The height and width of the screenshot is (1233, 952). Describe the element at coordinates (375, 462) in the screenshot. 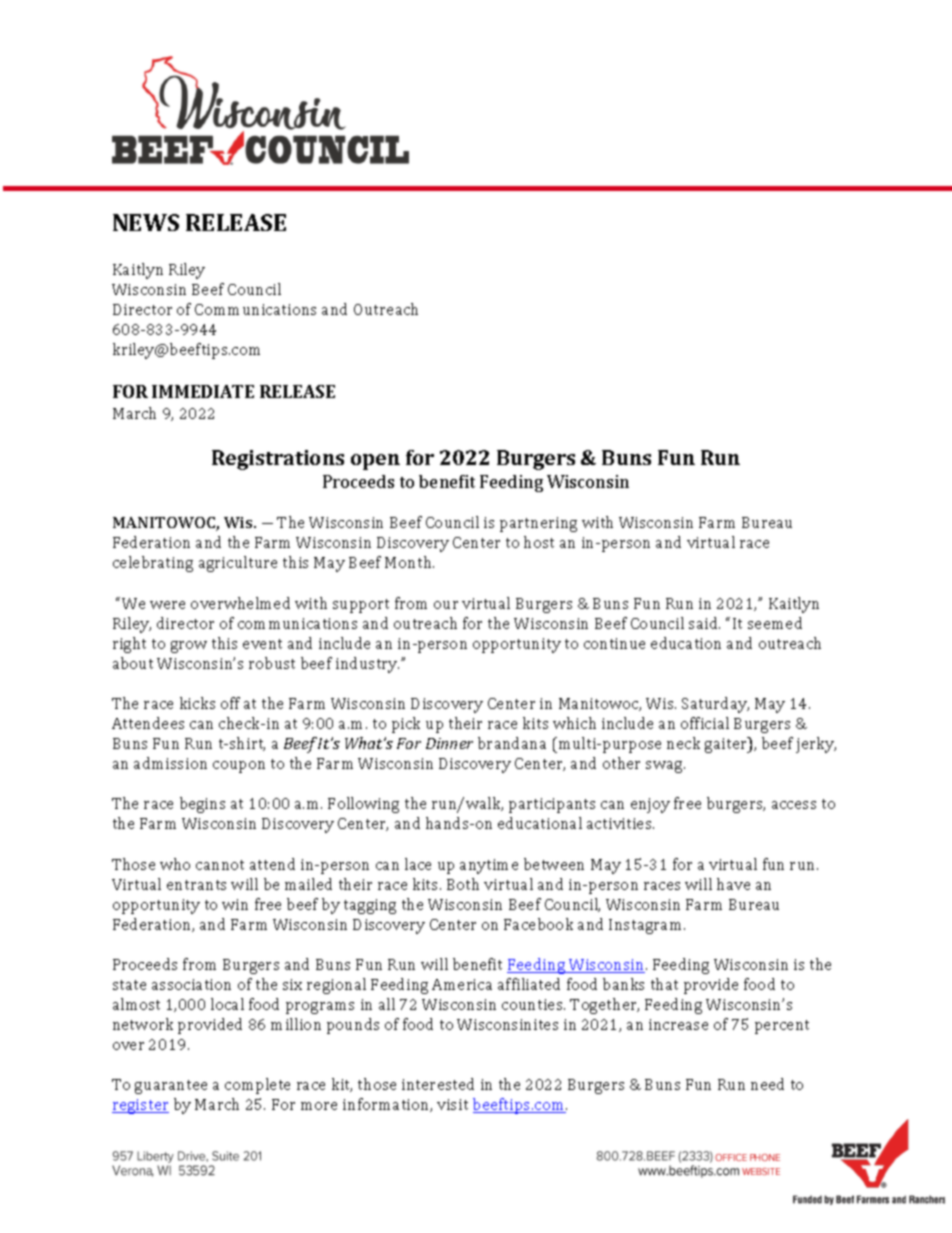

I see `open` at that location.
